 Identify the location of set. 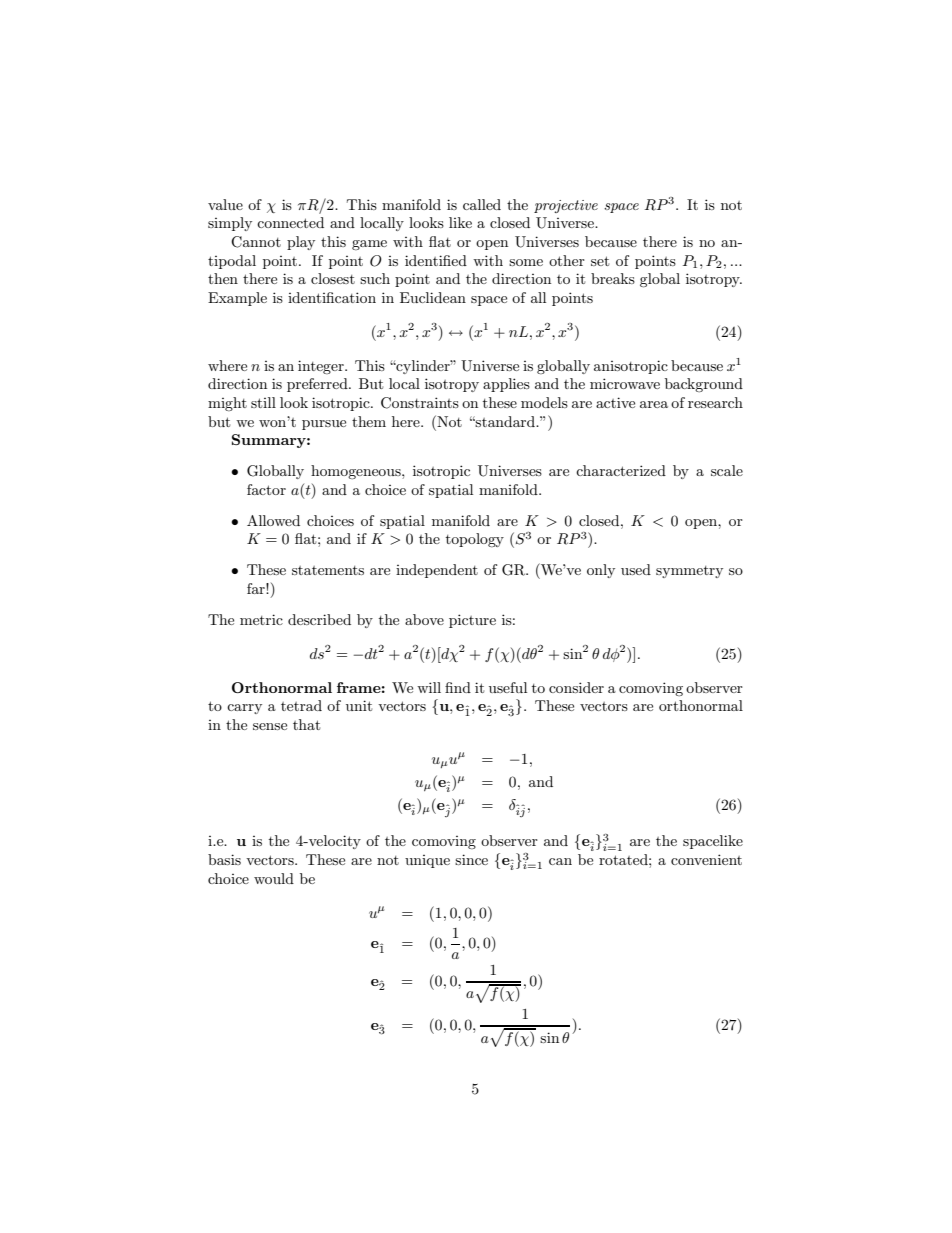
(600, 261).
